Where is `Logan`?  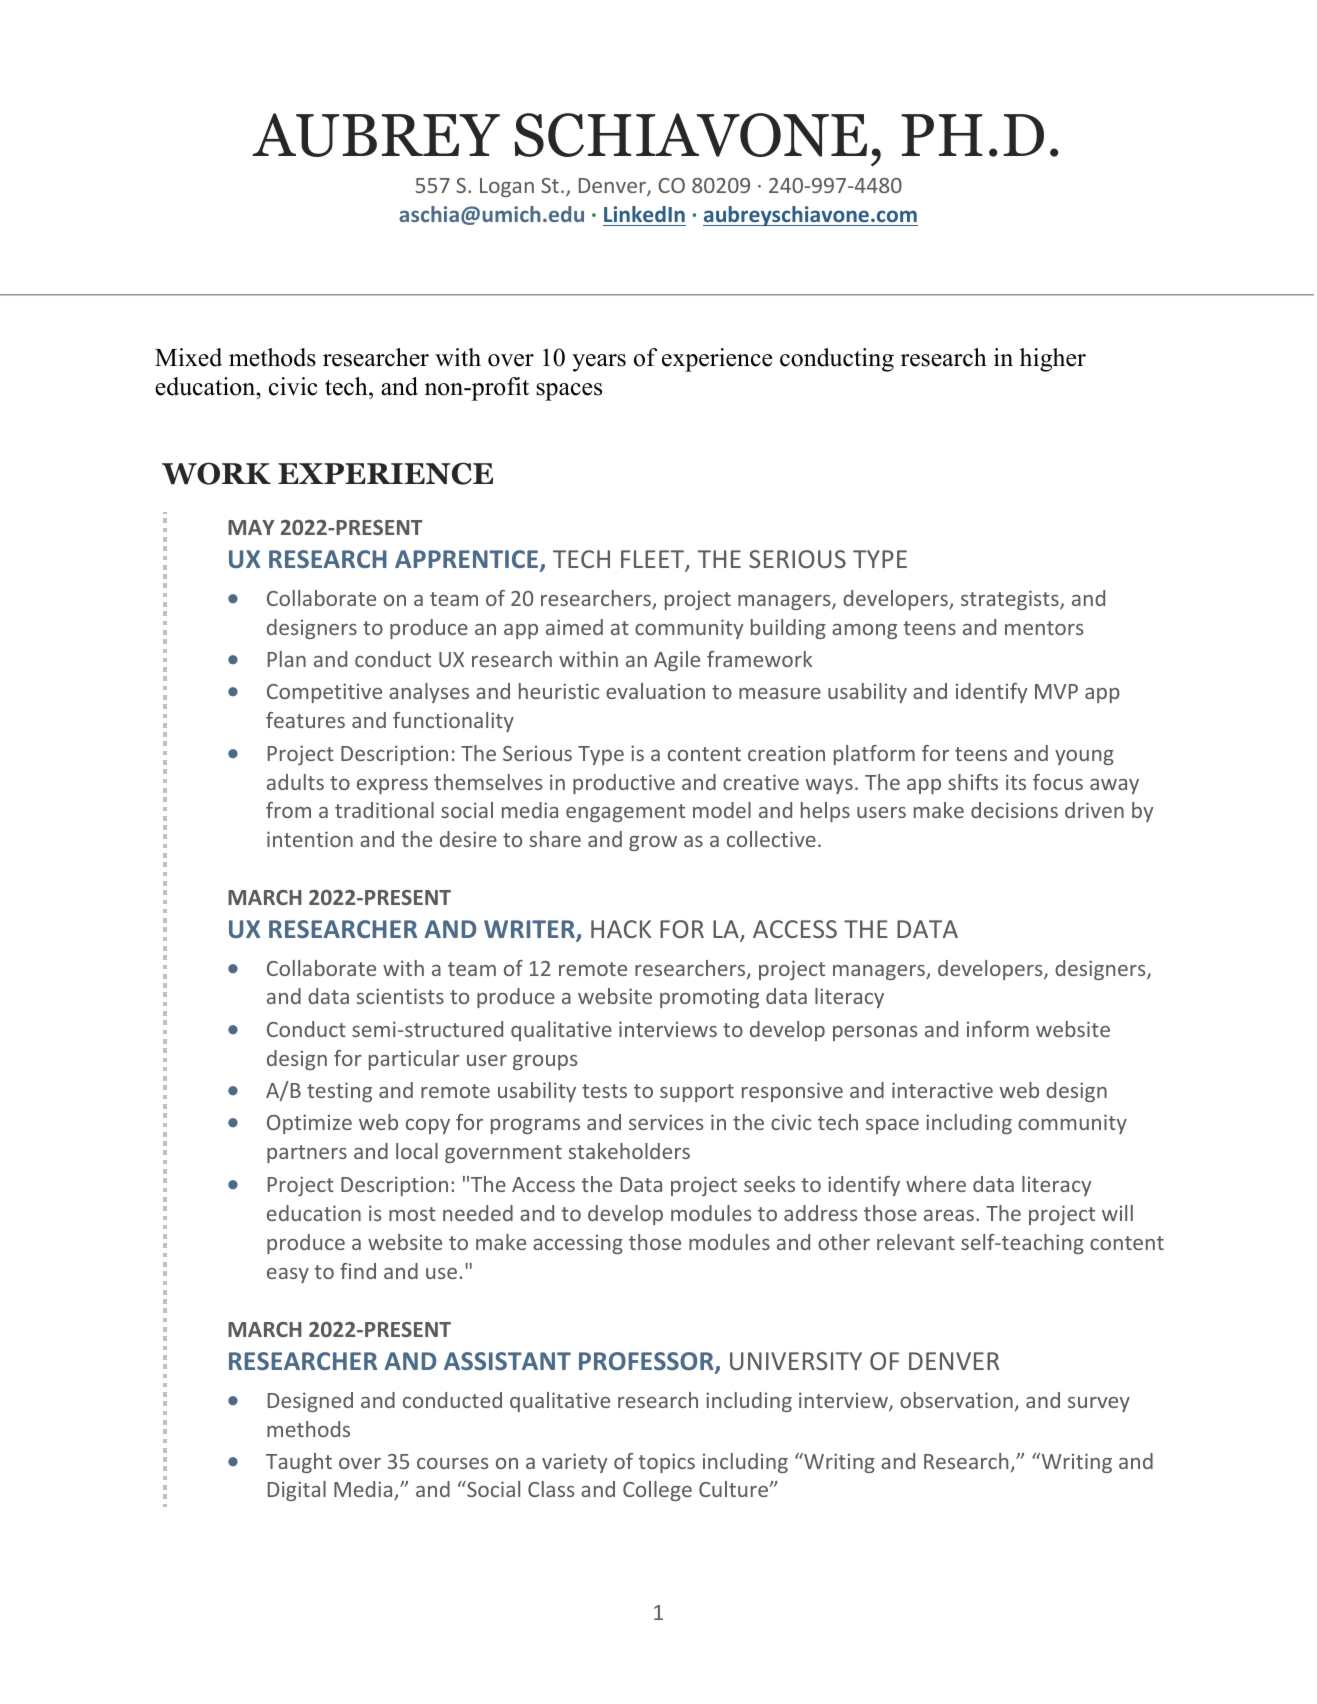 Logan is located at coordinates (507, 187).
